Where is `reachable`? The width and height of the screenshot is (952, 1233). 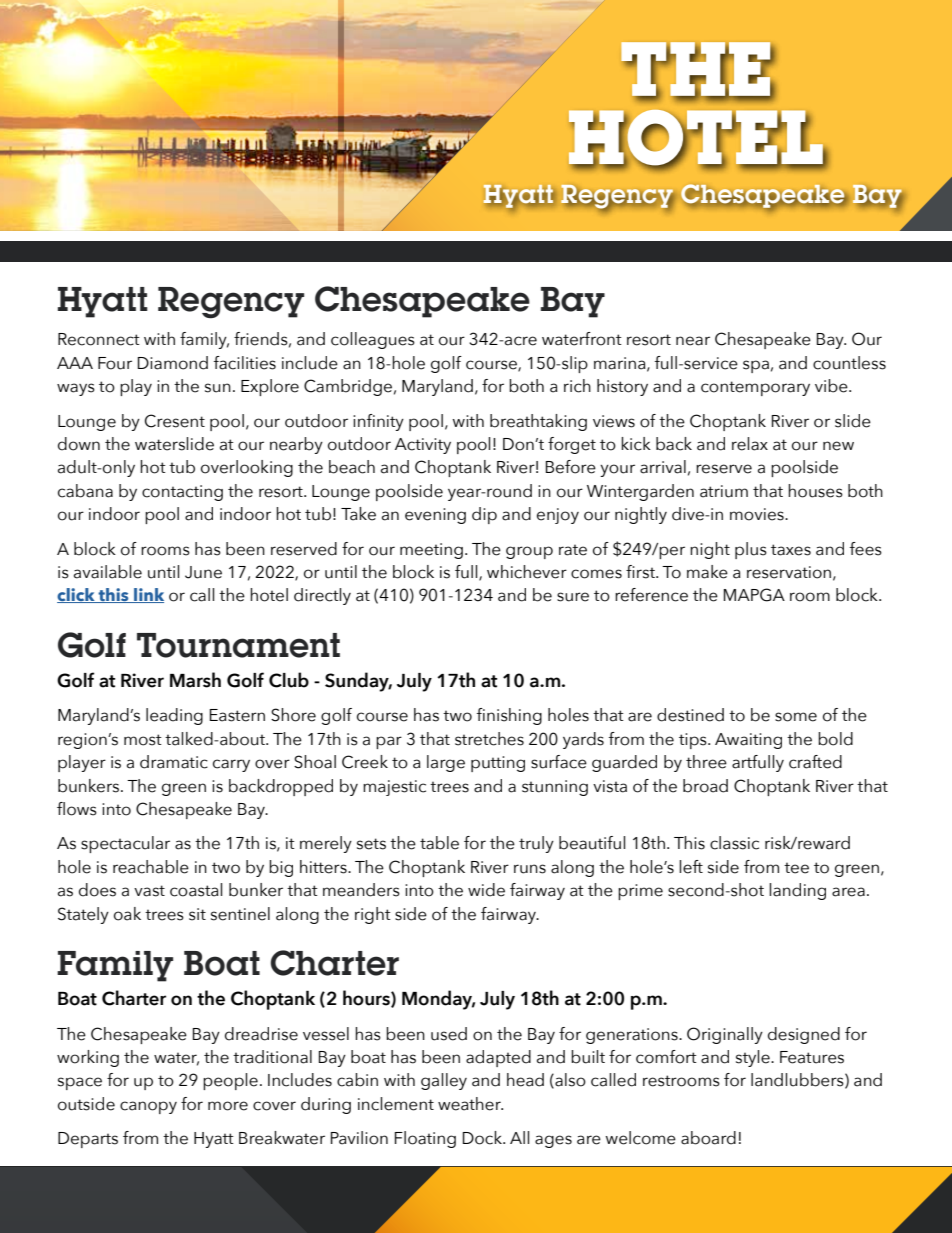 reachable is located at coordinates (151, 867).
